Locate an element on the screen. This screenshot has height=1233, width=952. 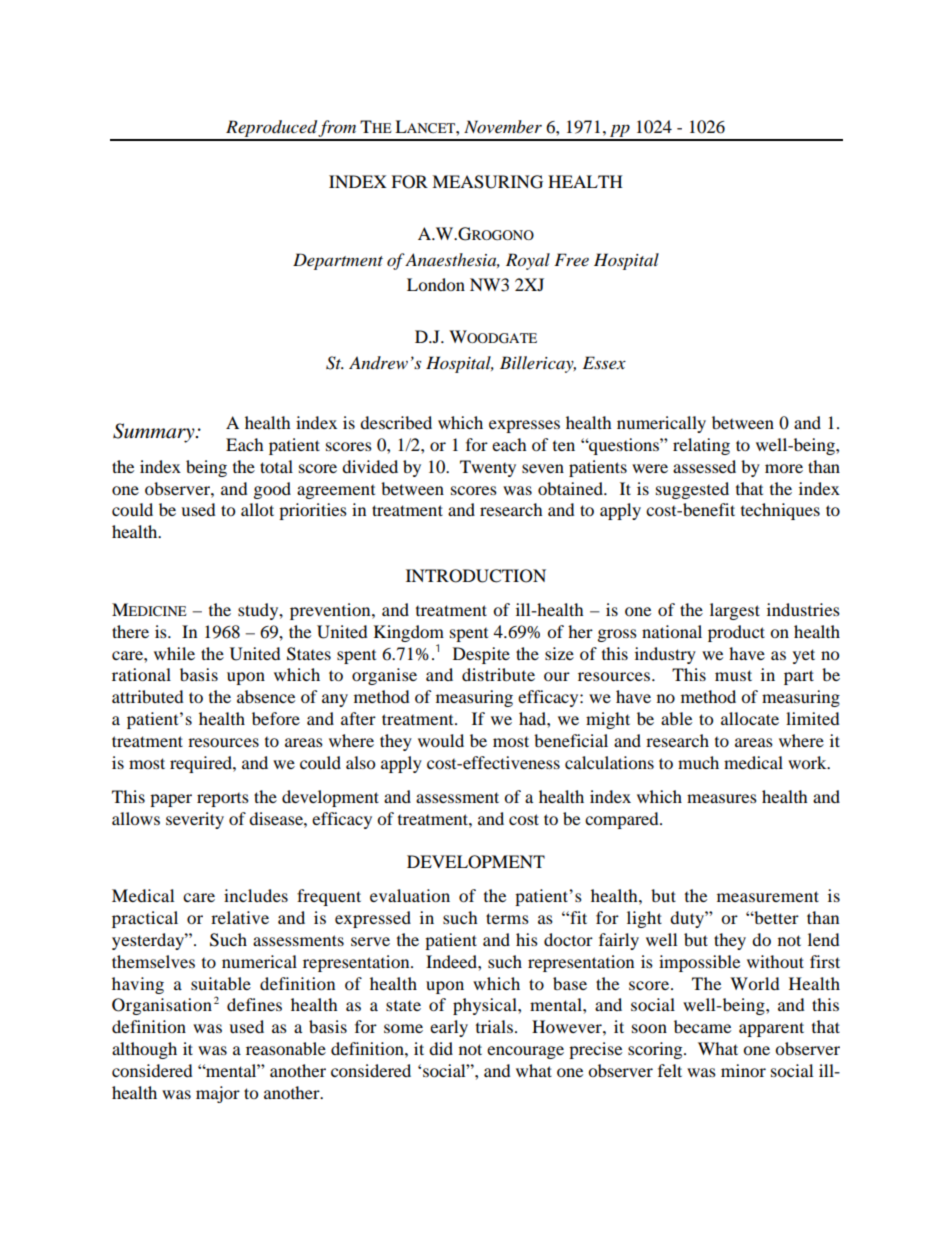
Reproduced is located at coordinates (271, 130).
